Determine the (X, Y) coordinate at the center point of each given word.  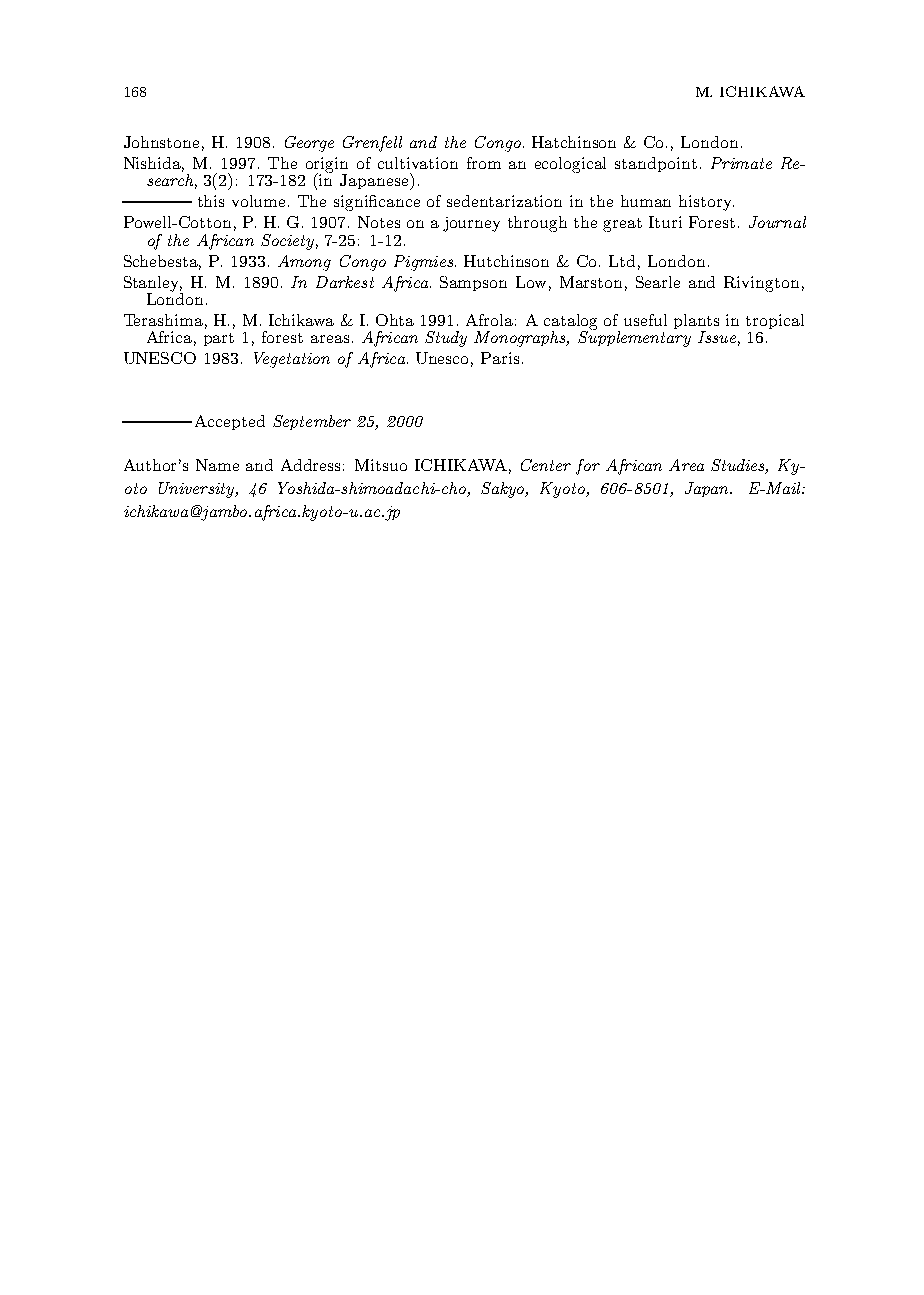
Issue (717, 337)
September (312, 422)
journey (471, 224)
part (219, 339)
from (484, 163)
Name (217, 465)
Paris (500, 358)
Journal (777, 222)
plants (696, 323)
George (309, 144)
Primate (741, 163)
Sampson (473, 283)
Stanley (153, 285)
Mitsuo (381, 465)
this (211, 201)
